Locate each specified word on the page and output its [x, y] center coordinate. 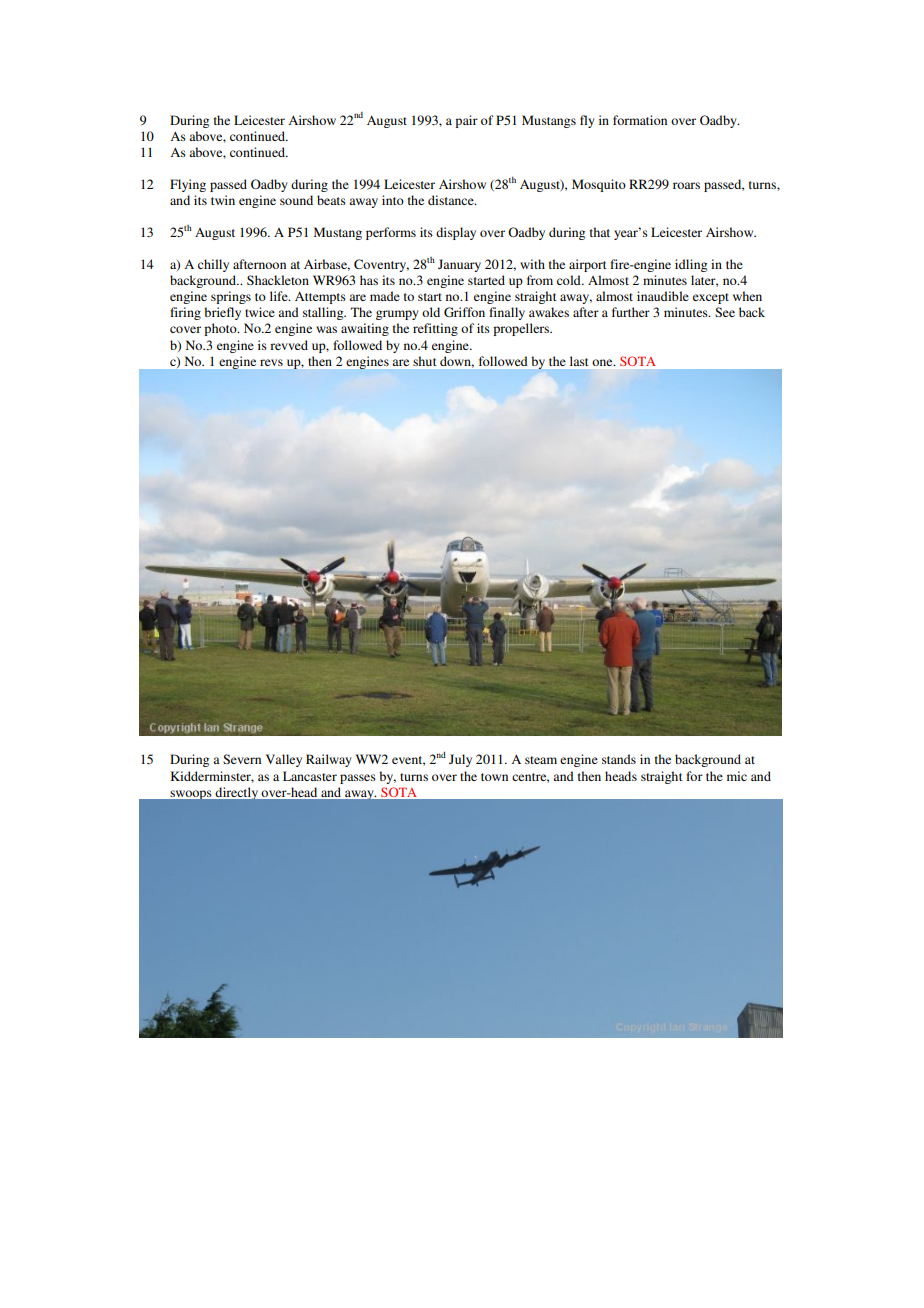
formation [640, 120]
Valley [284, 760]
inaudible [663, 296]
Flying [188, 185]
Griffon [464, 312]
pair [466, 121]
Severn [242, 759]
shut [425, 361]
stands [619, 759]
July [460, 760]
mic [737, 776]
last [579, 361]
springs [231, 297]
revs [271, 362]
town [494, 777]
